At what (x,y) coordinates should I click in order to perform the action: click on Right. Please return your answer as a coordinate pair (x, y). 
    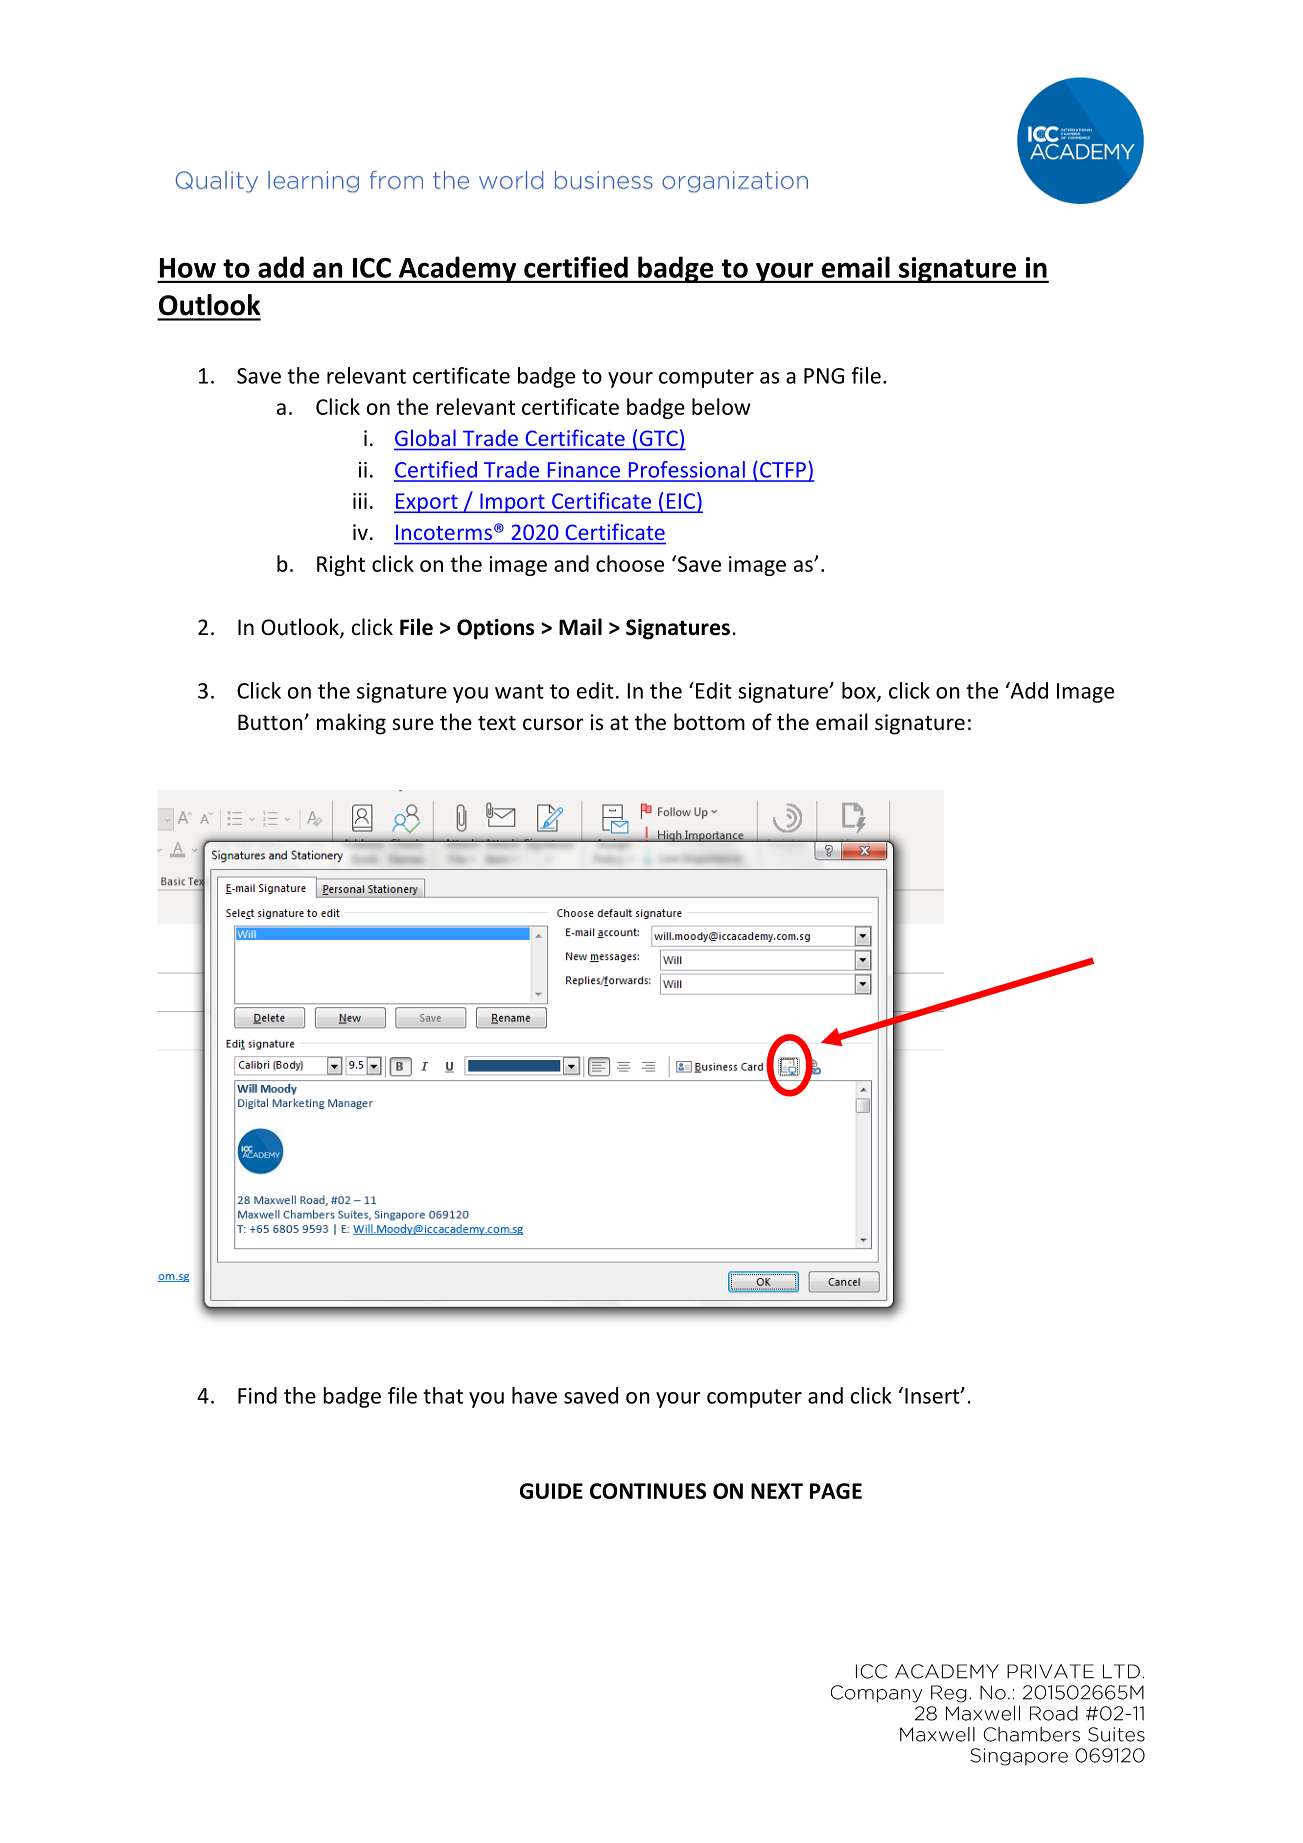
    Looking at the image, I should click on (341, 565).
